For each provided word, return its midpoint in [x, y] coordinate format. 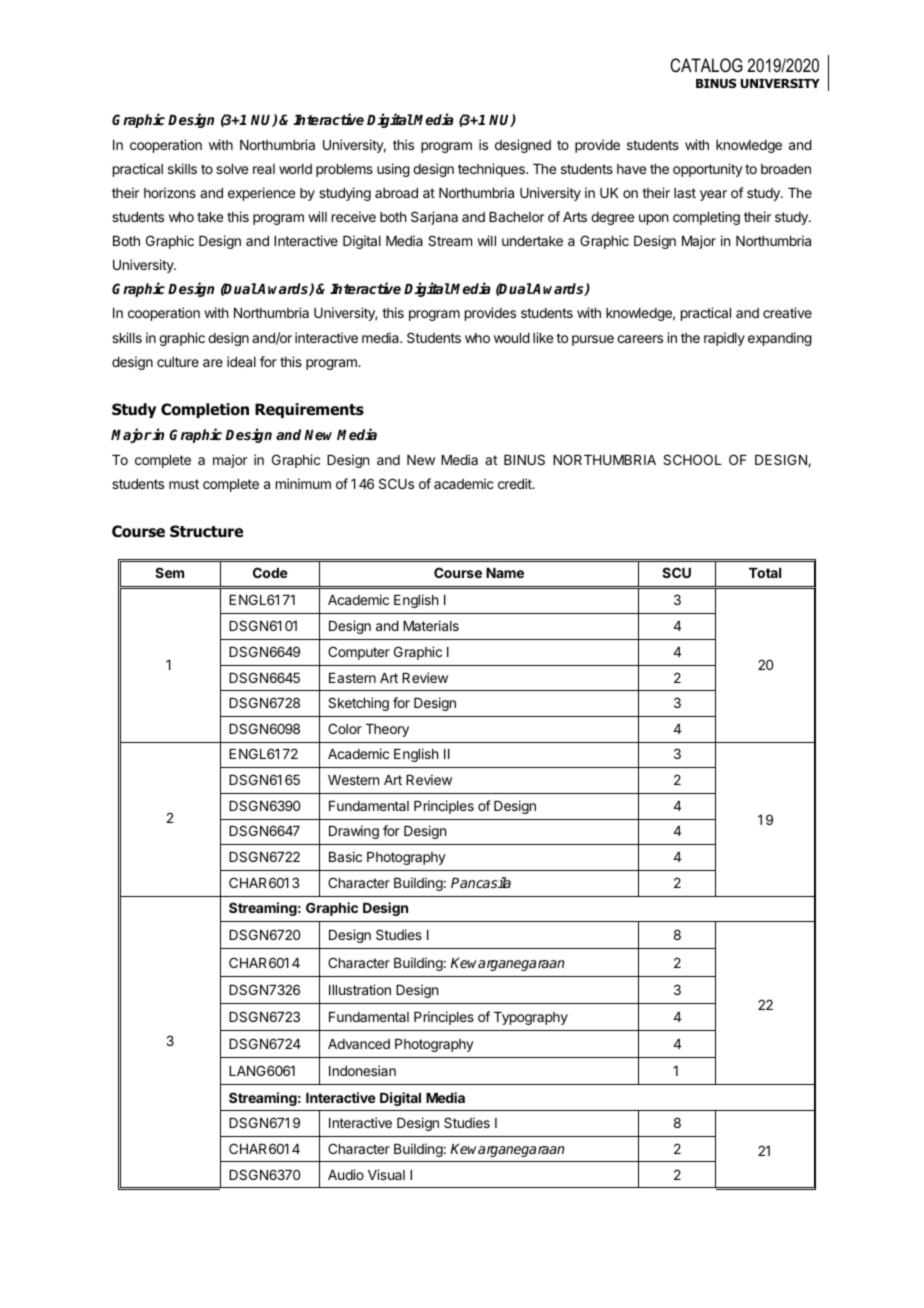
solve [232, 169]
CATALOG [706, 65]
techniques [492, 170]
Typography [531, 1018]
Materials [431, 625]
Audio [346, 1174]
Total [765, 573]
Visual [386, 1174]
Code [270, 572]
